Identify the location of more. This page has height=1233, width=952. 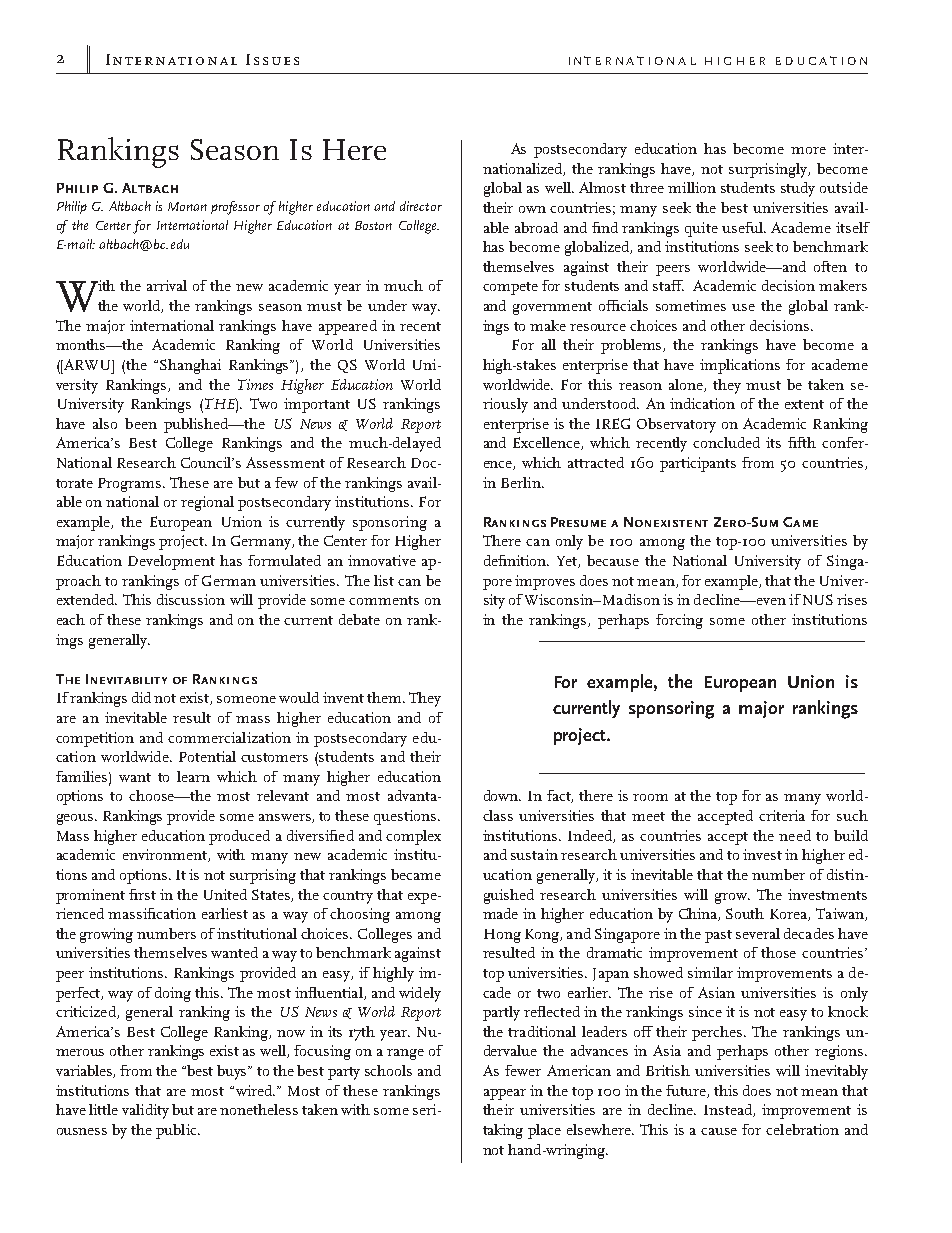
(808, 150).
